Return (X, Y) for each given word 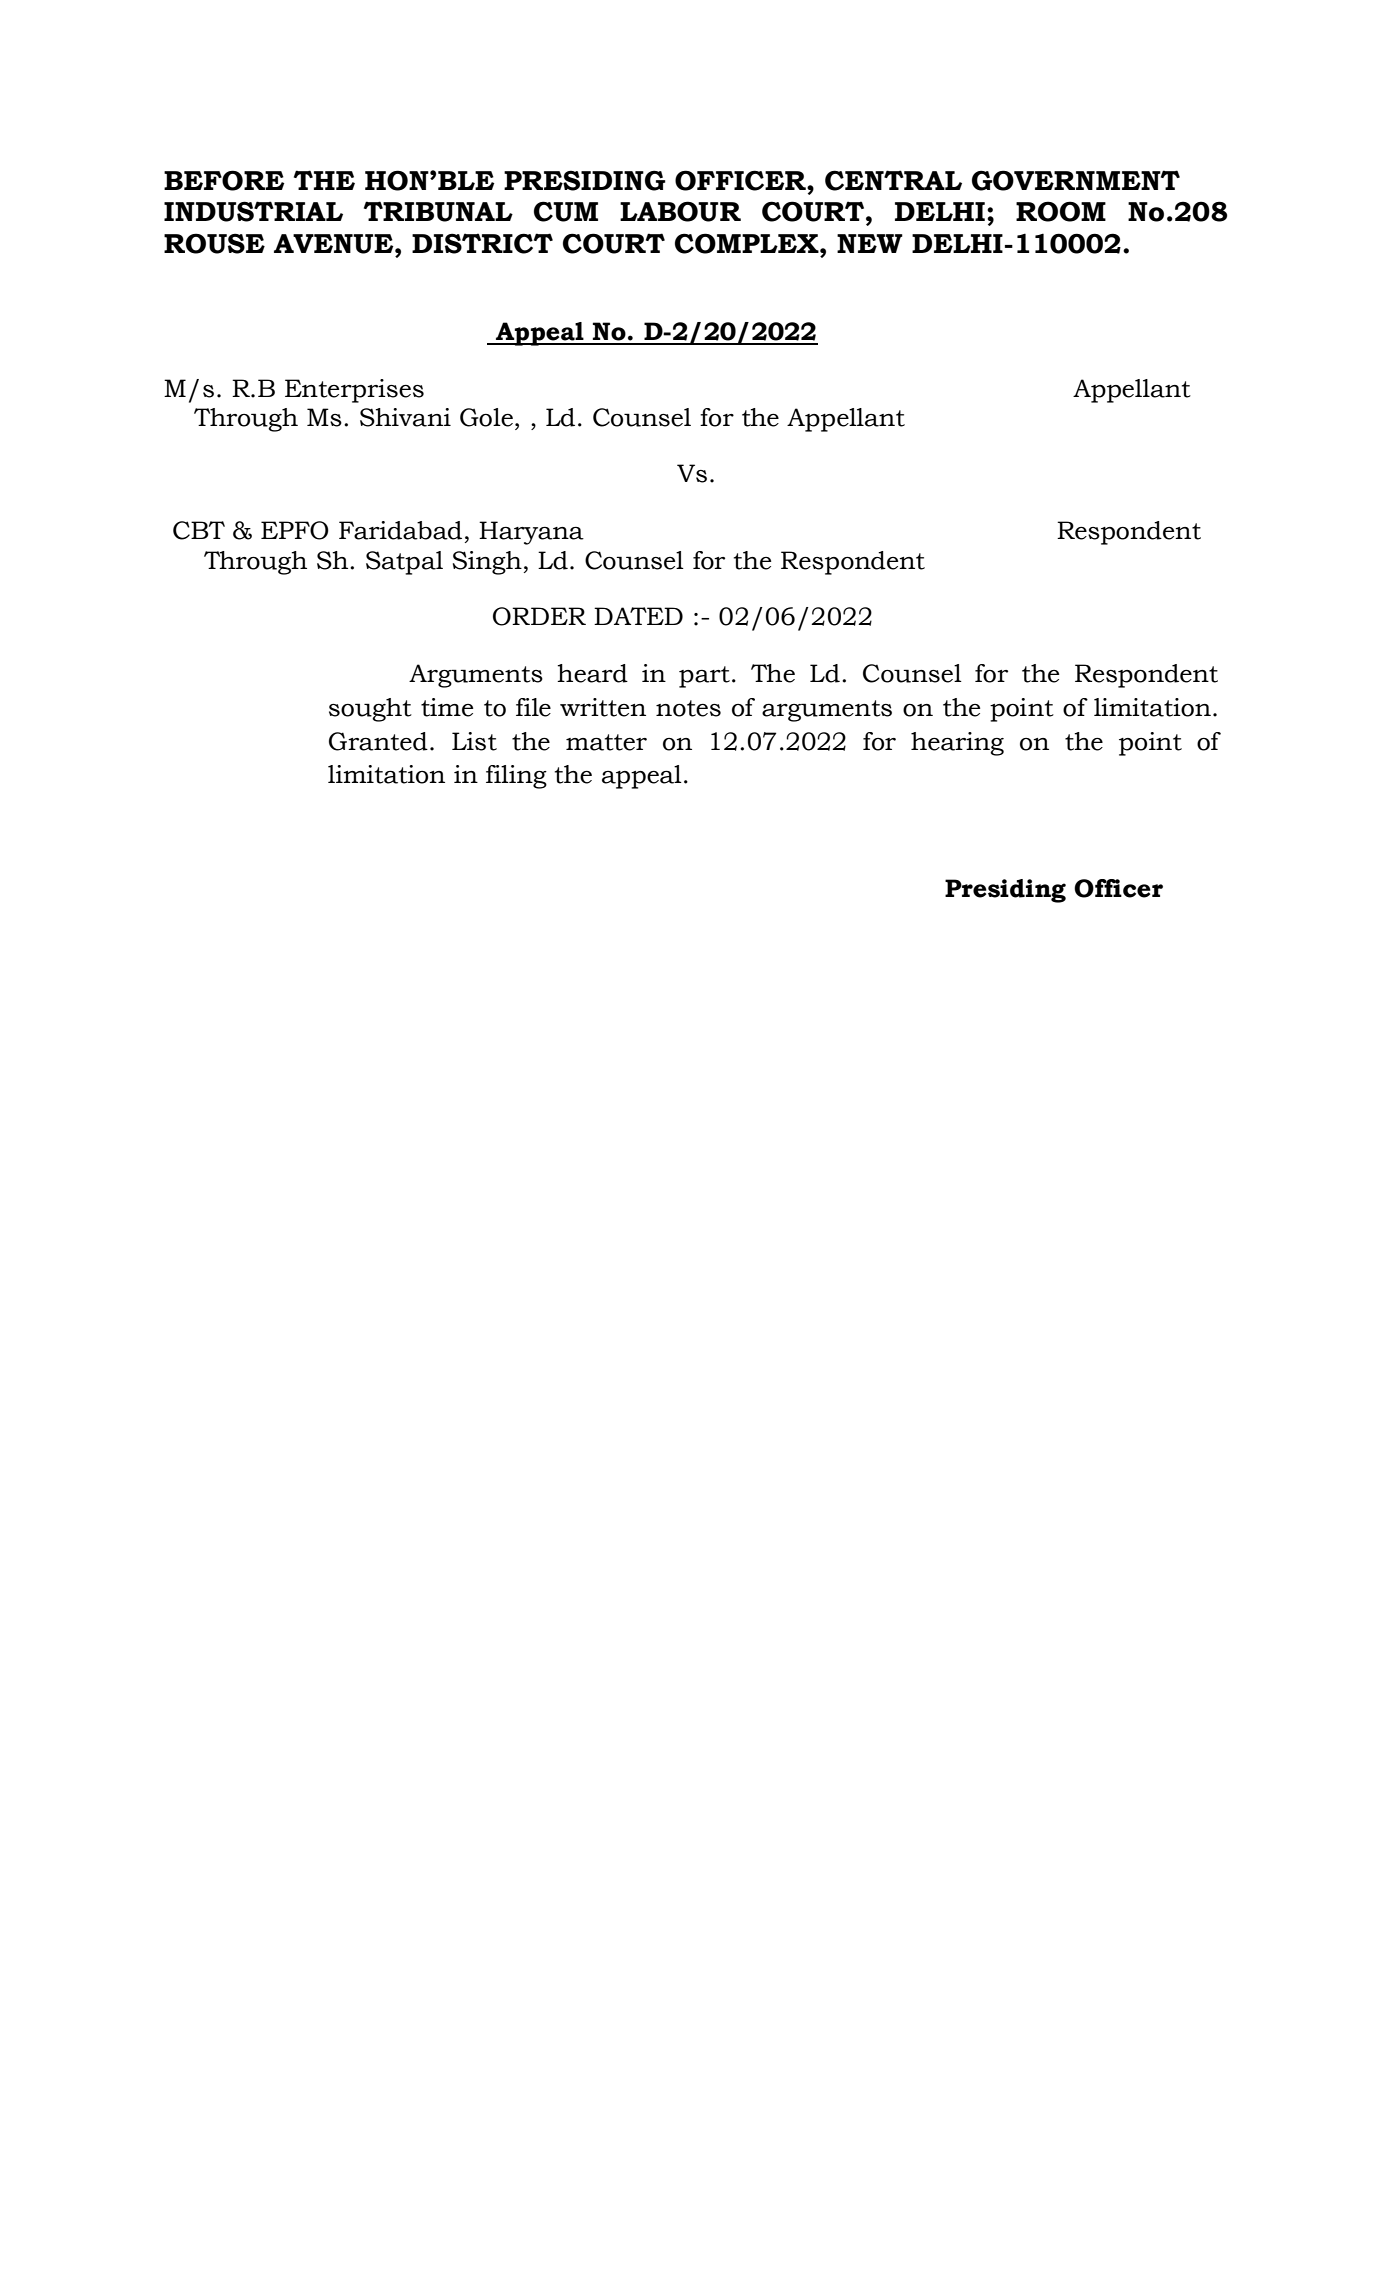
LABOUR (680, 211)
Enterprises (354, 391)
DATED (638, 616)
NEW (870, 243)
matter (606, 742)
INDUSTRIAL (253, 211)
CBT (199, 530)
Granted (378, 741)
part (704, 677)
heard (592, 673)
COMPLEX (748, 243)
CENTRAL (893, 180)
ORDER (539, 616)
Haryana (531, 533)
